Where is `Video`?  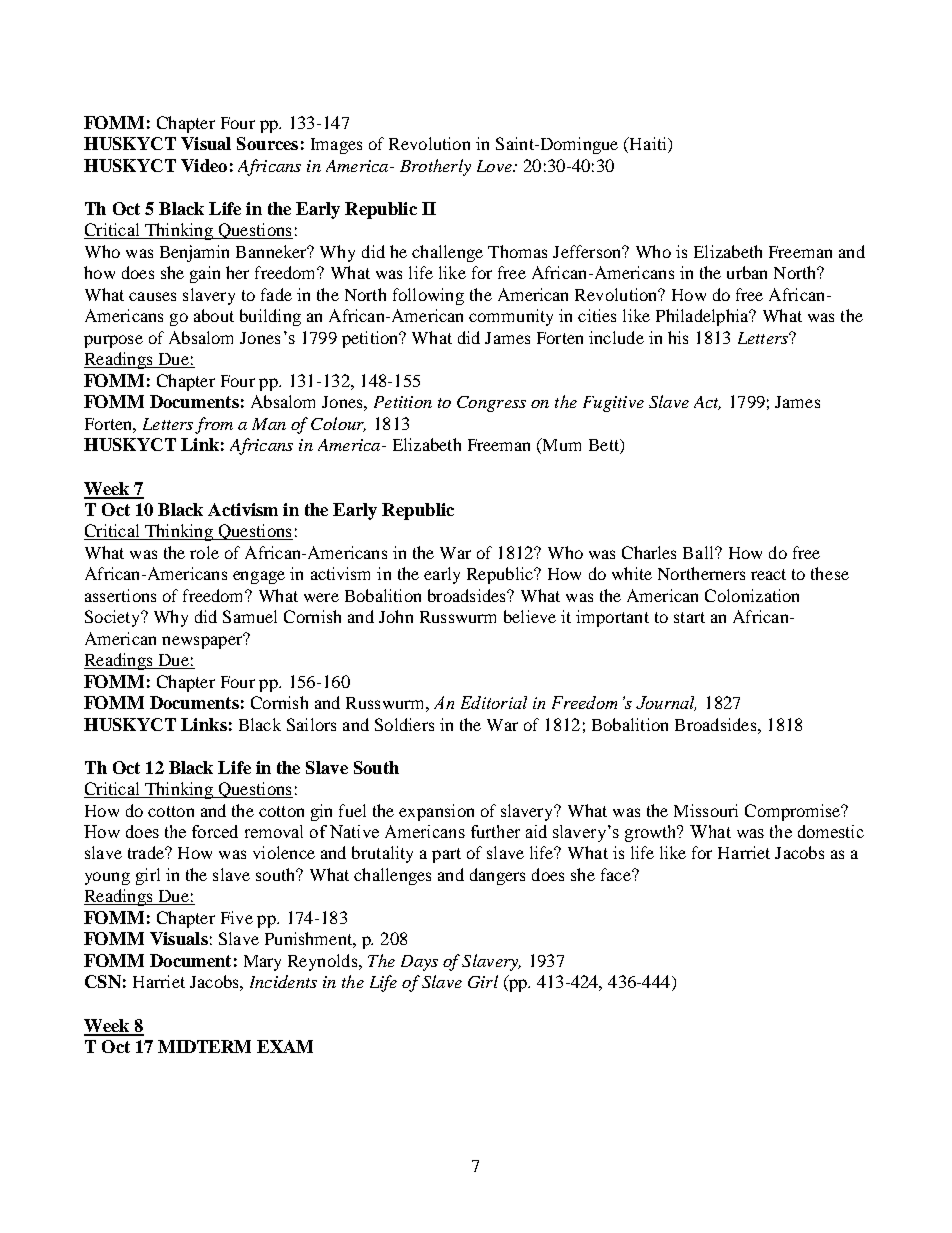
Video is located at coordinates (204, 165).
